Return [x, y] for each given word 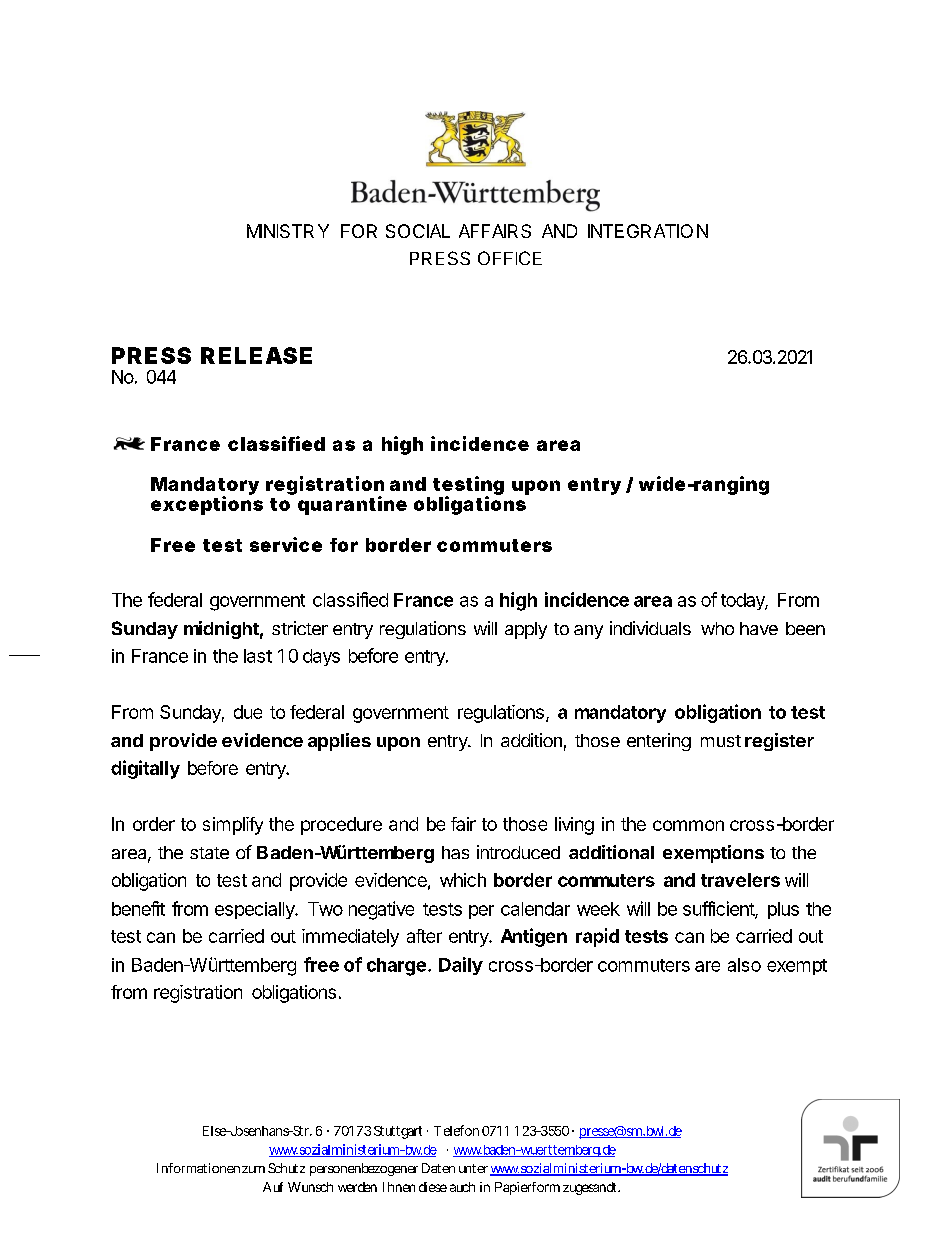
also [744, 965]
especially [256, 910]
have [759, 628]
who [717, 628]
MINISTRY [288, 231]
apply [526, 630]
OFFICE [510, 258]
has [455, 852]
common [688, 825]
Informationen [198, 1168]
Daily [461, 966]
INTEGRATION [648, 231]
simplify [233, 826]
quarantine [352, 505]
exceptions [207, 505]
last [258, 656]
